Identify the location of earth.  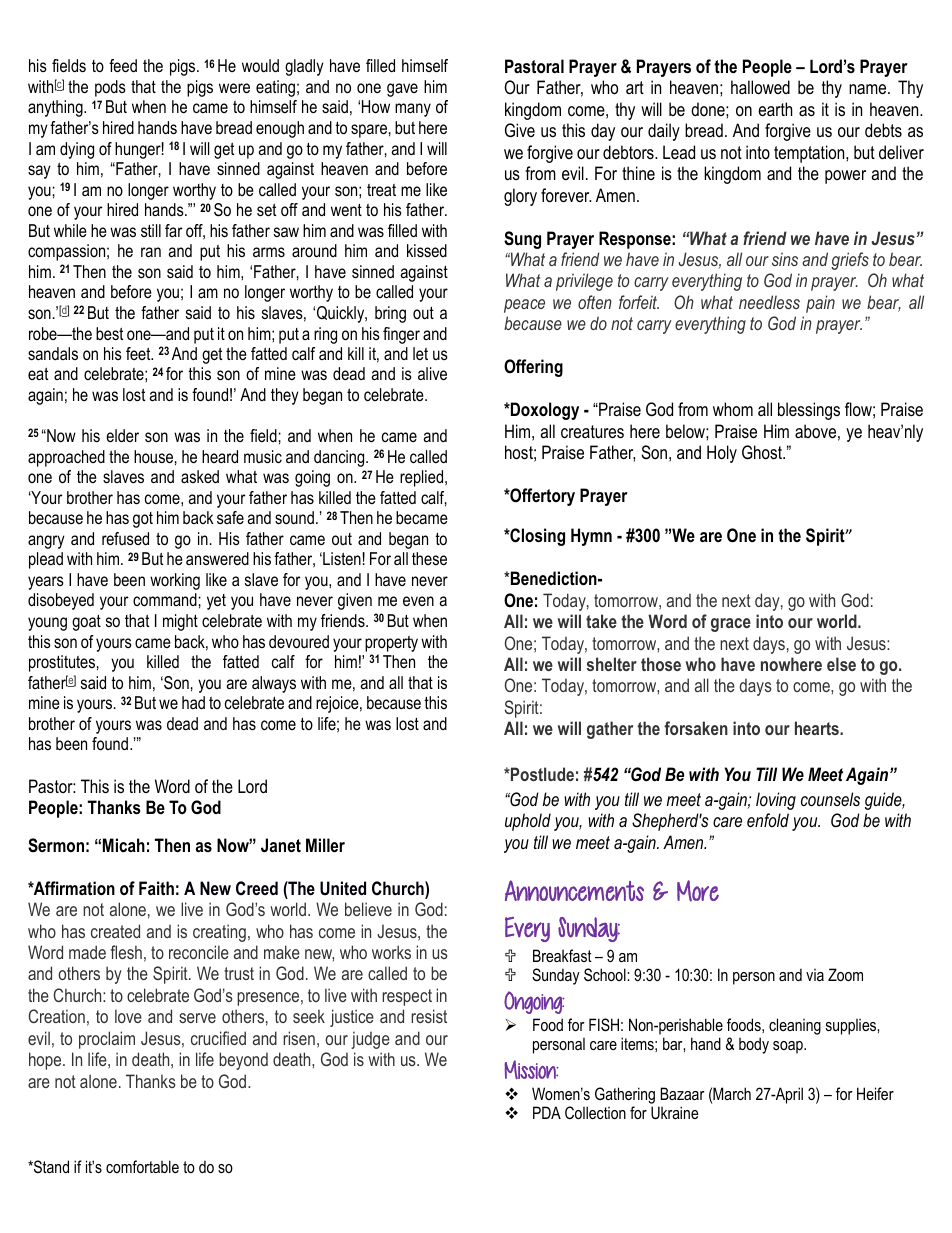
(775, 109).
